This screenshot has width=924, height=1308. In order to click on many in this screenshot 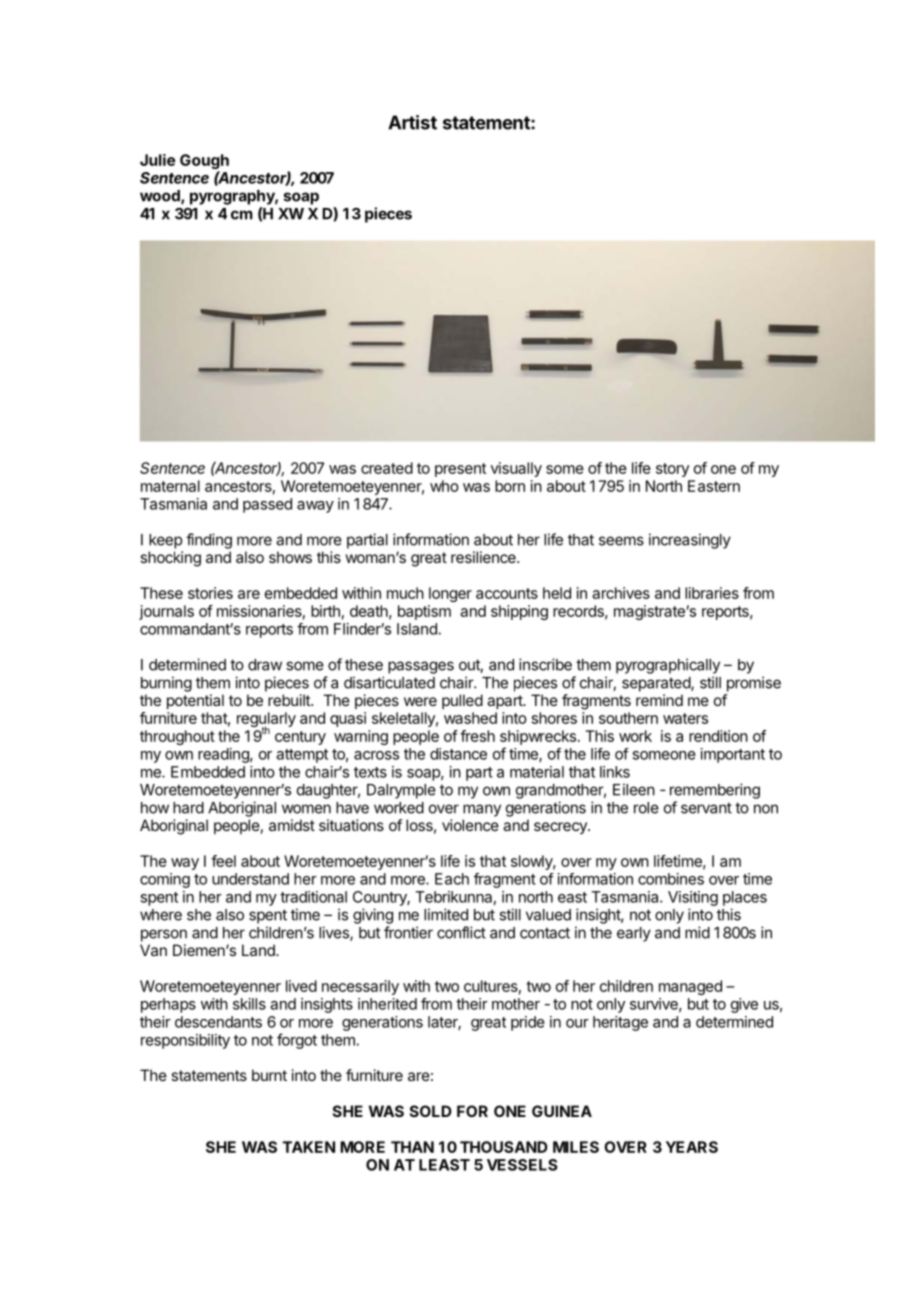, I will do `click(482, 810)`.
